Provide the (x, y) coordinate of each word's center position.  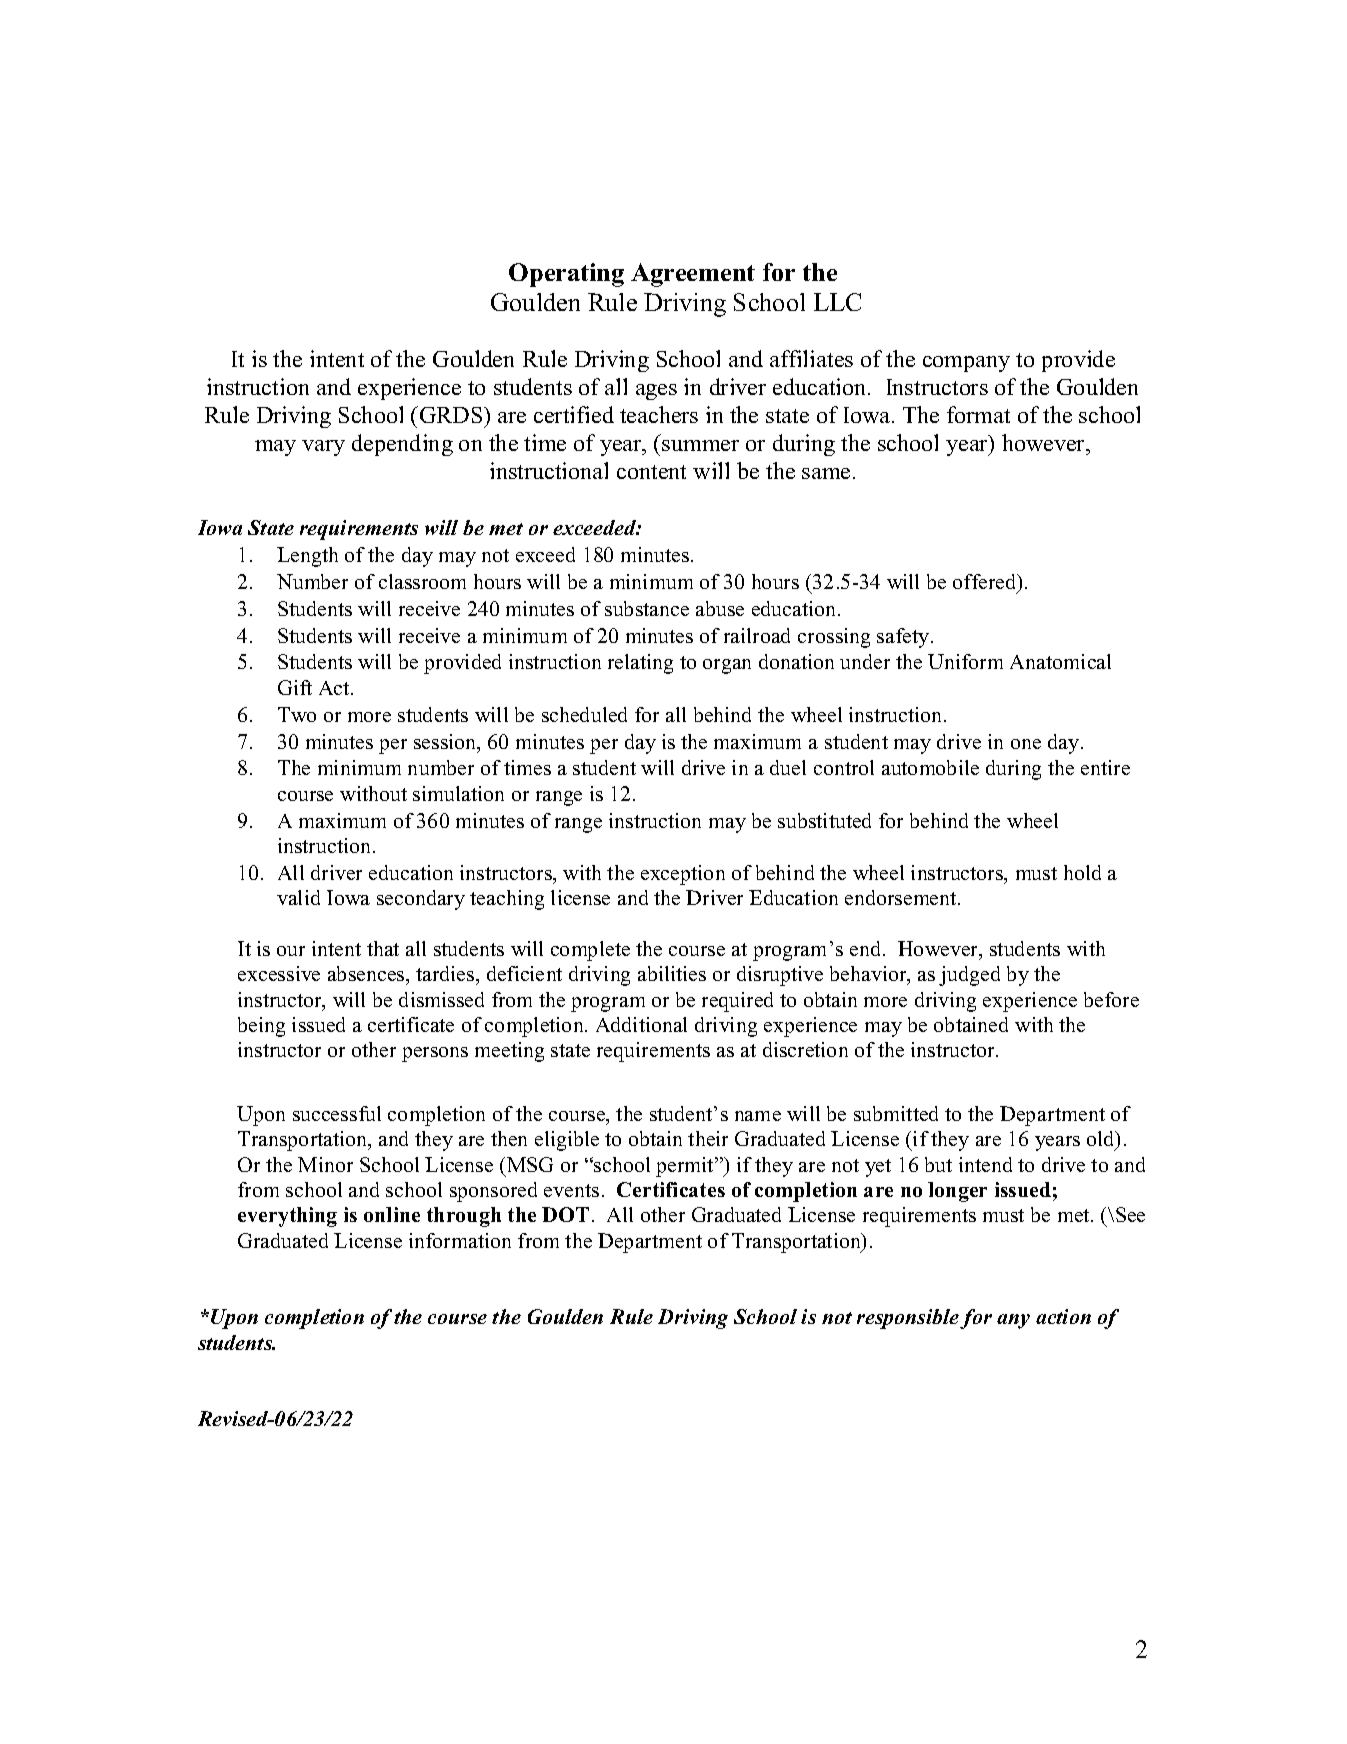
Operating (566, 275)
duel (788, 767)
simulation (458, 793)
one (1026, 744)
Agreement (693, 275)
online (392, 1214)
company (966, 364)
